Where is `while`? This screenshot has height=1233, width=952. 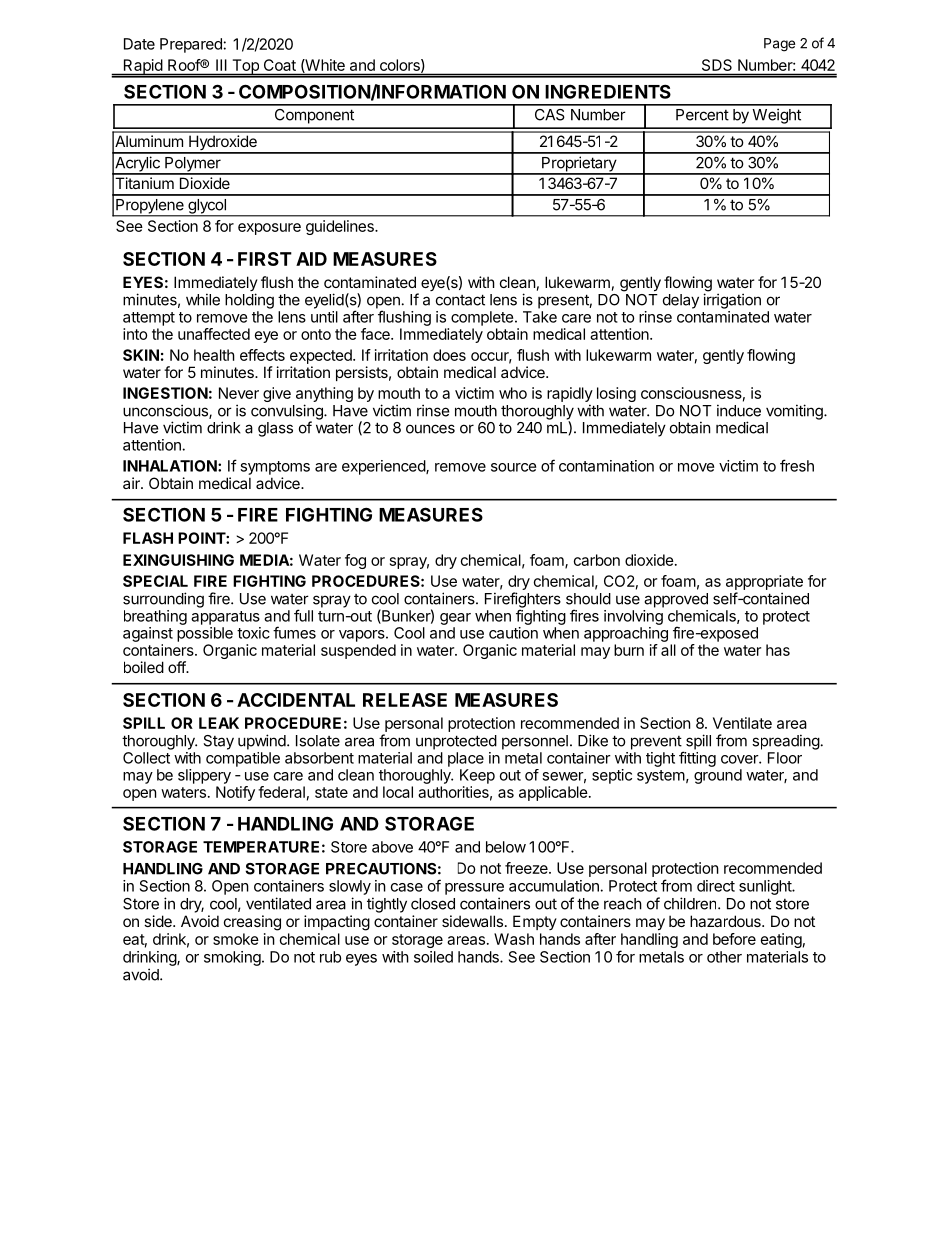
while is located at coordinates (203, 299).
